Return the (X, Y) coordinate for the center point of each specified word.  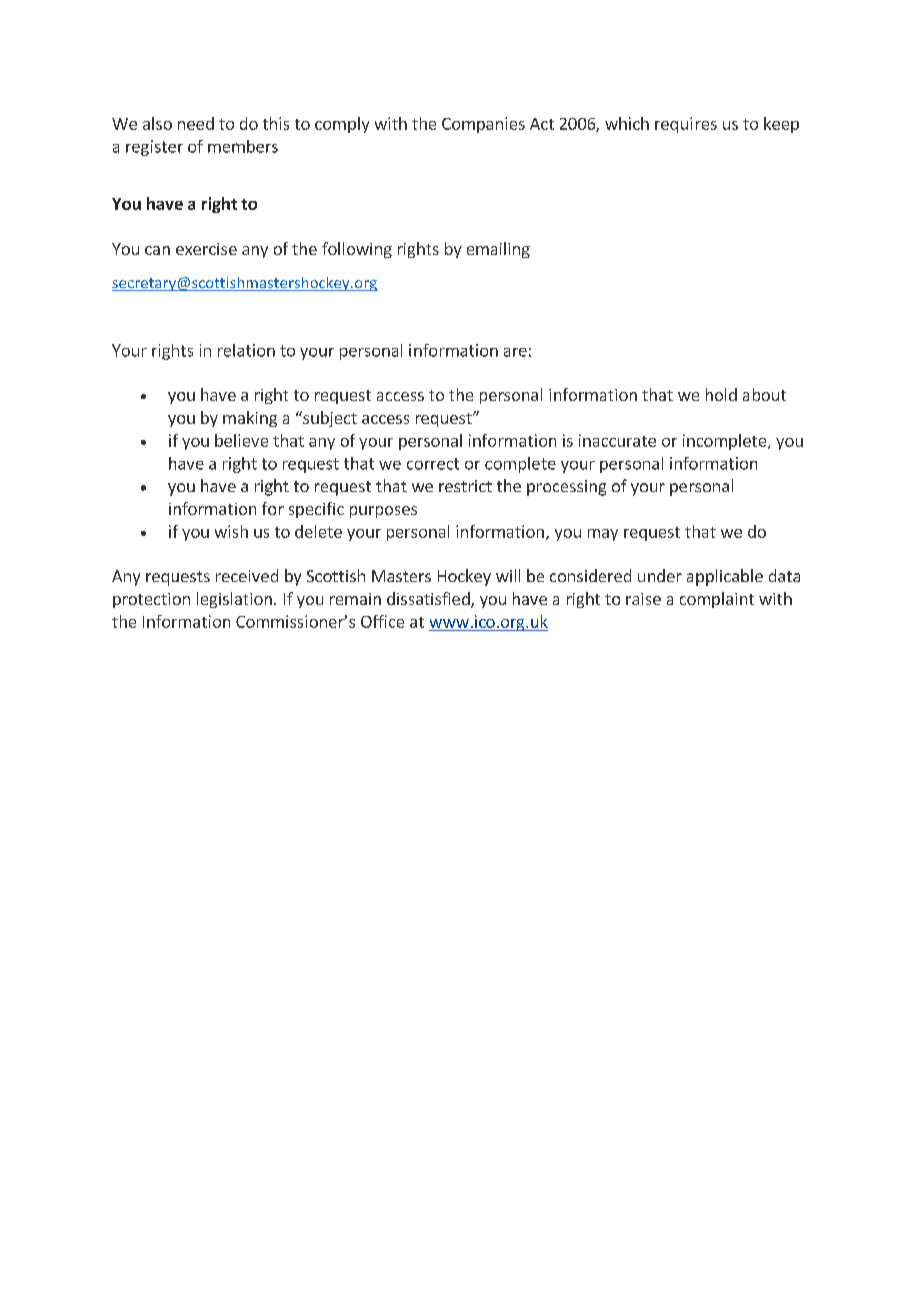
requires (686, 125)
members (243, 146)
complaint (717, 600)
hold (721, 394)
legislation (234, 600)
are (515, 352)
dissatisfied (429, 600)
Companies (483, 125)
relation (246, 350)
